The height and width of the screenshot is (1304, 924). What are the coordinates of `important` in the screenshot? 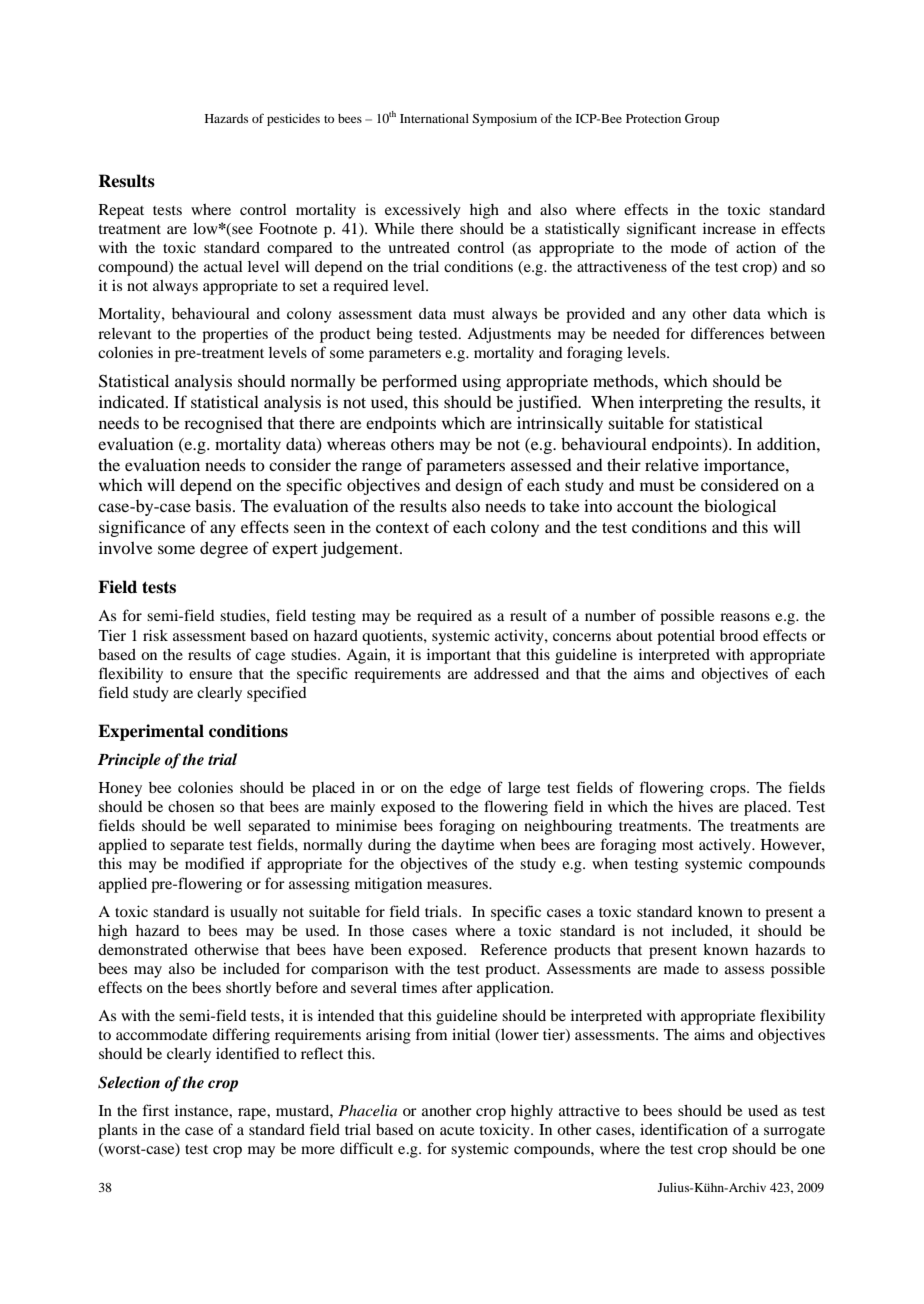 It's located at (459, 656).
